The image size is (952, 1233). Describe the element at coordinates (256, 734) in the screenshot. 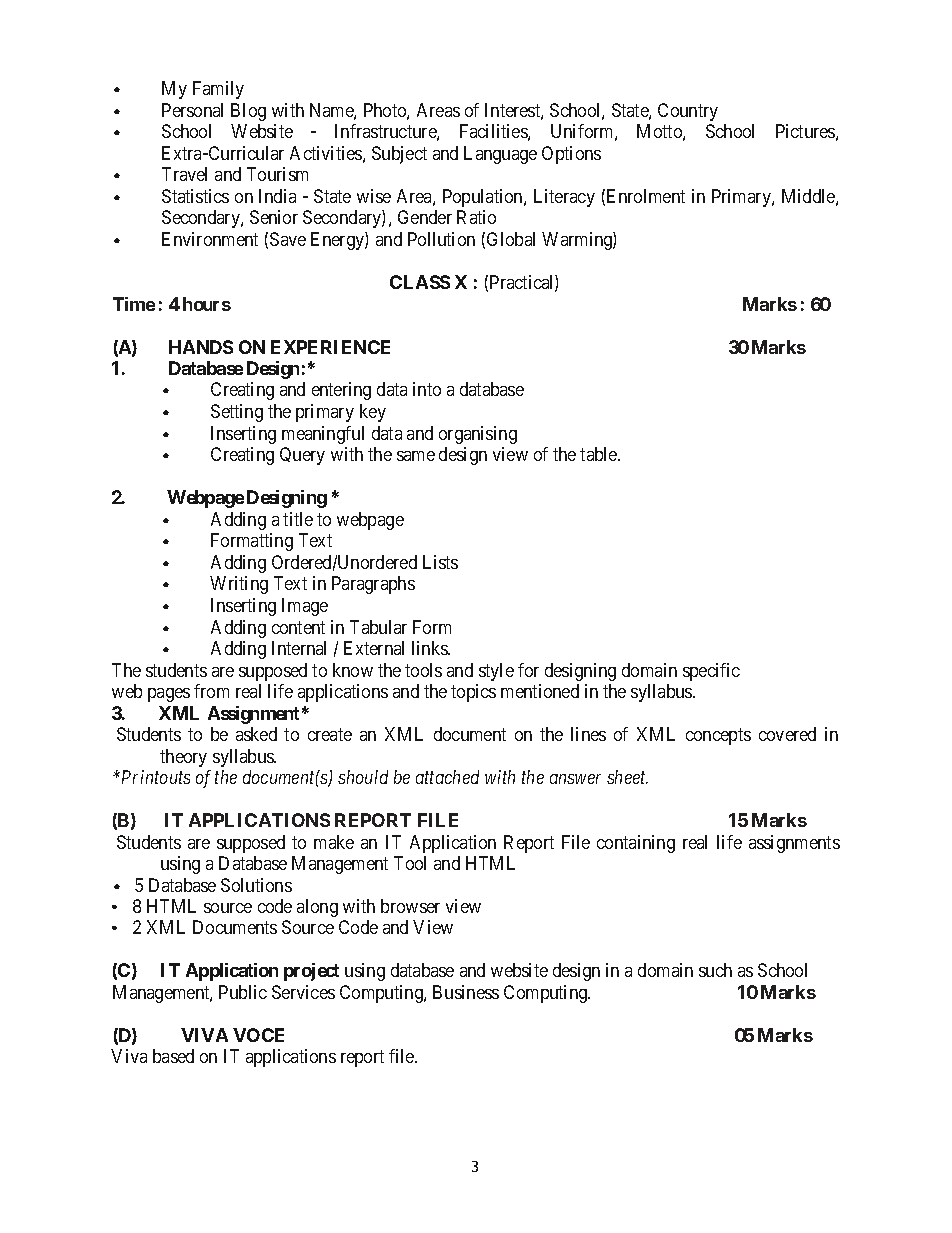

I see `asked` at that location.
